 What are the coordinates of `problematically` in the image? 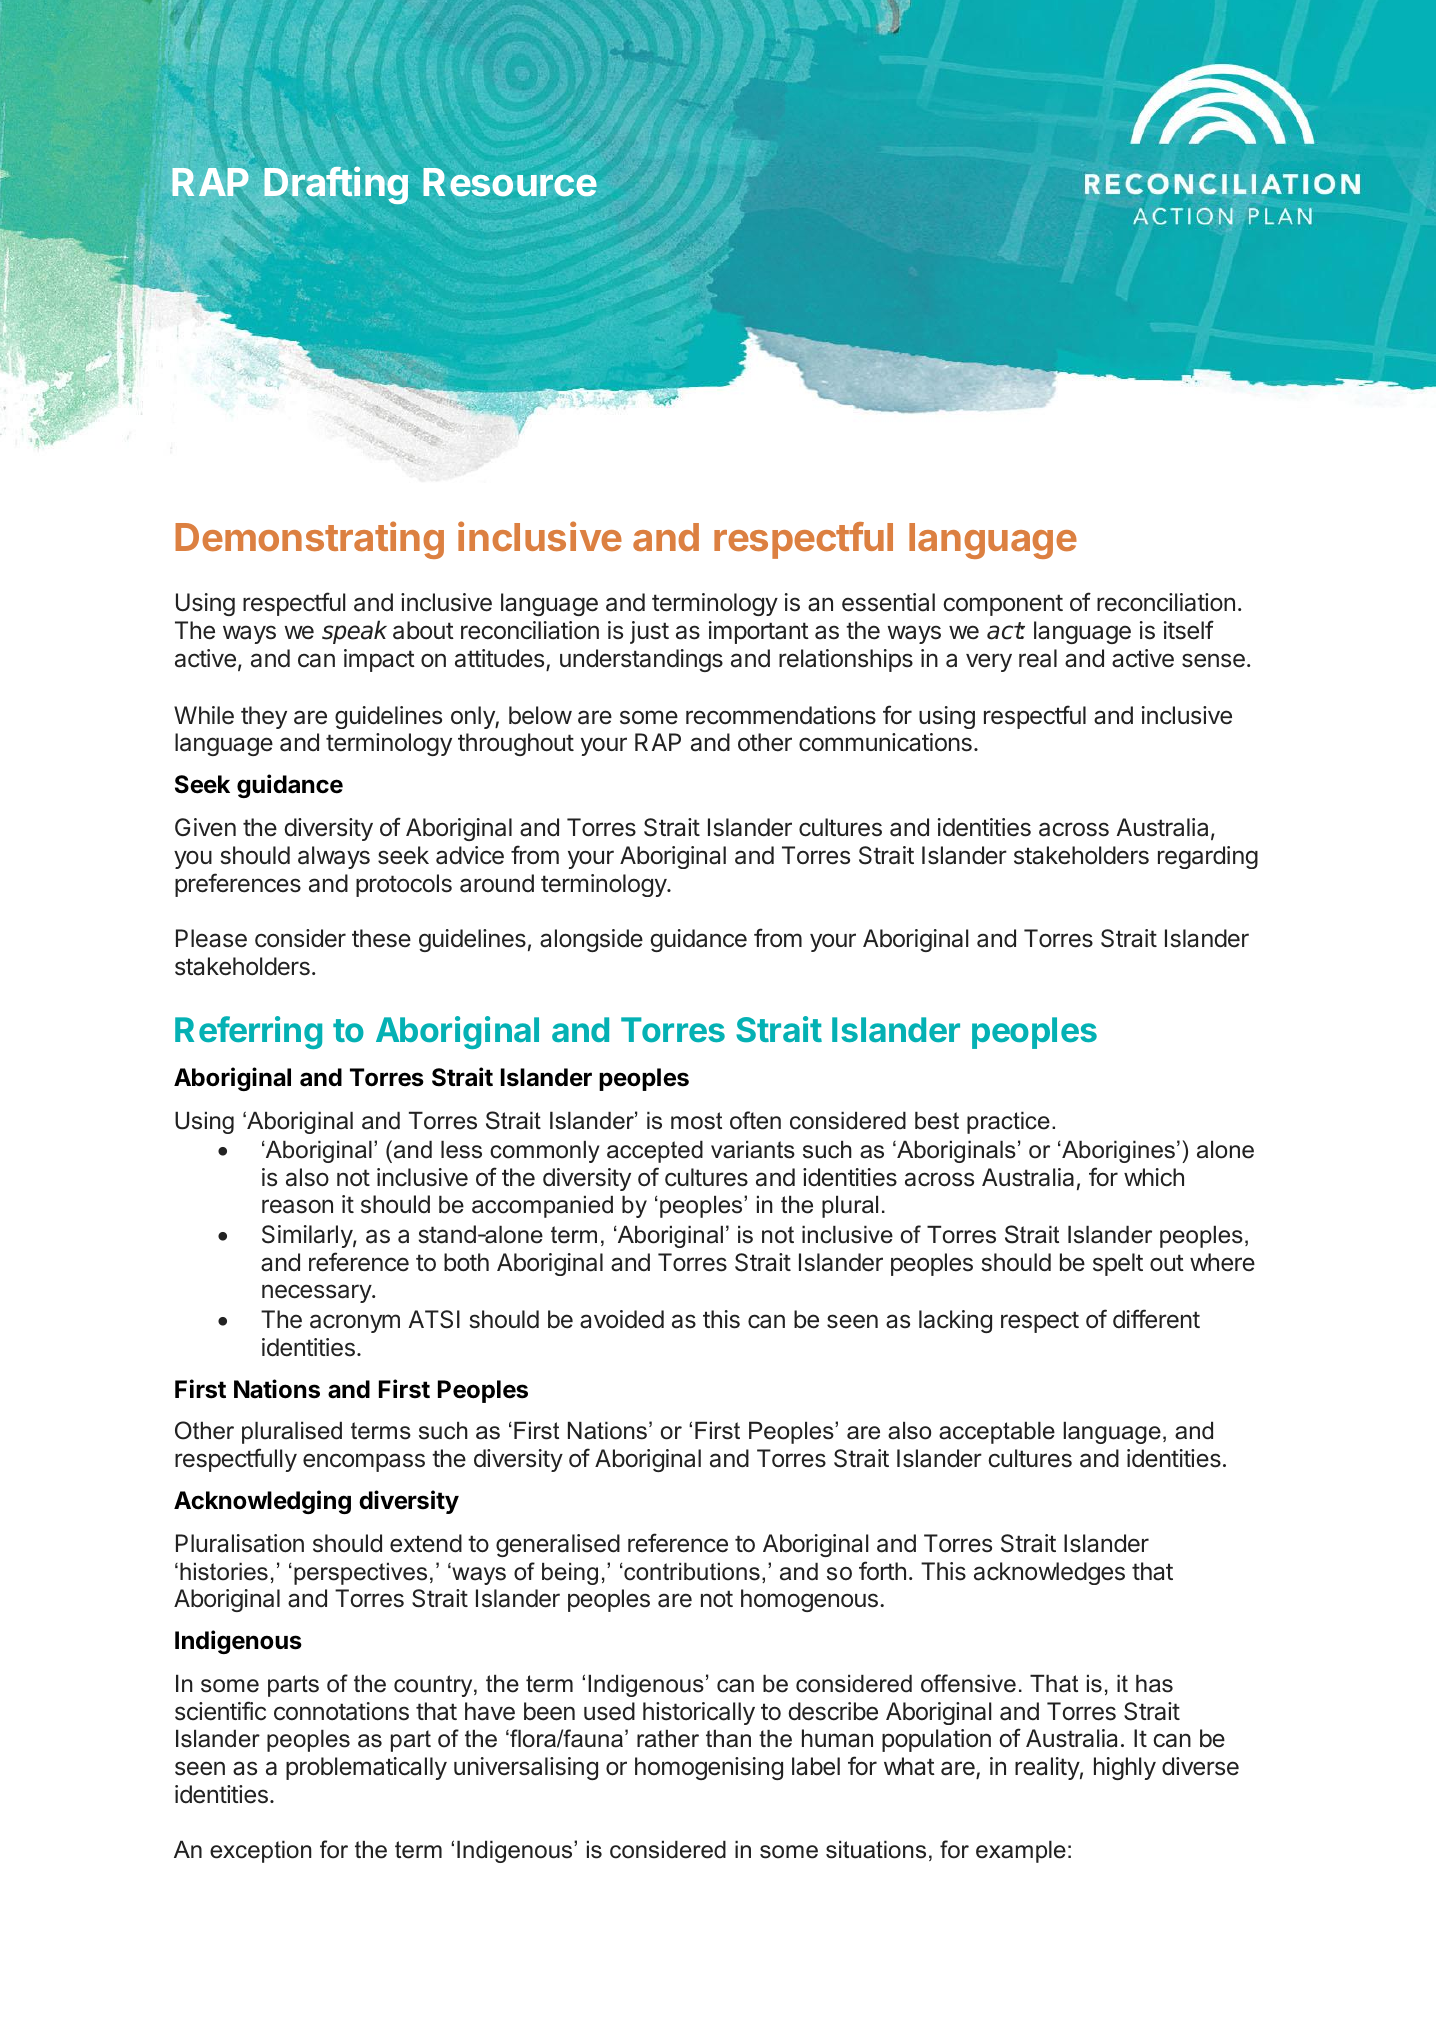 It's located at (366, 1768).
